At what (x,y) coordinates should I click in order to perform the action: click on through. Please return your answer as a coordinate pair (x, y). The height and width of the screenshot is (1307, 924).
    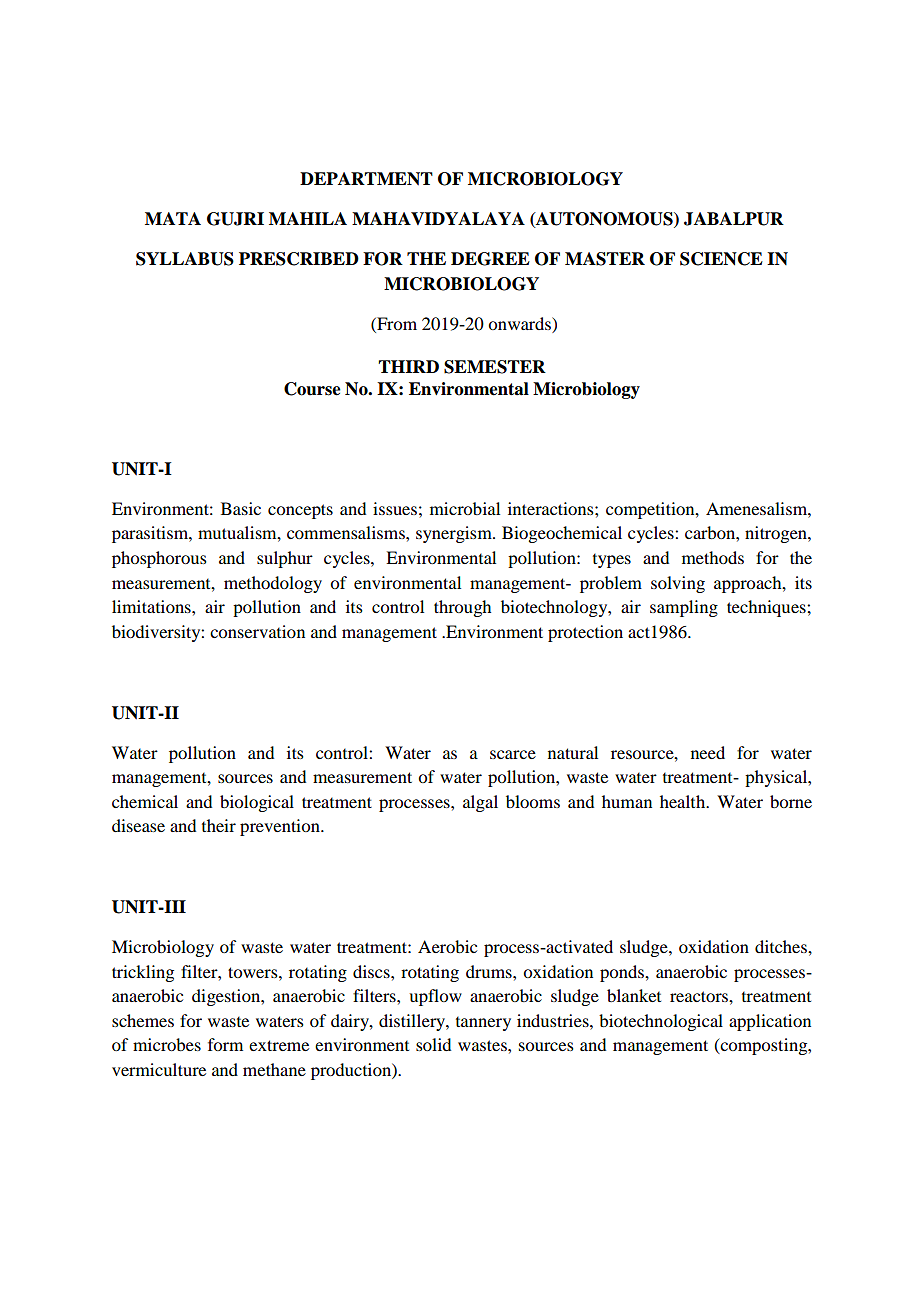
    Looking at the image, I should click on (462, 608).
